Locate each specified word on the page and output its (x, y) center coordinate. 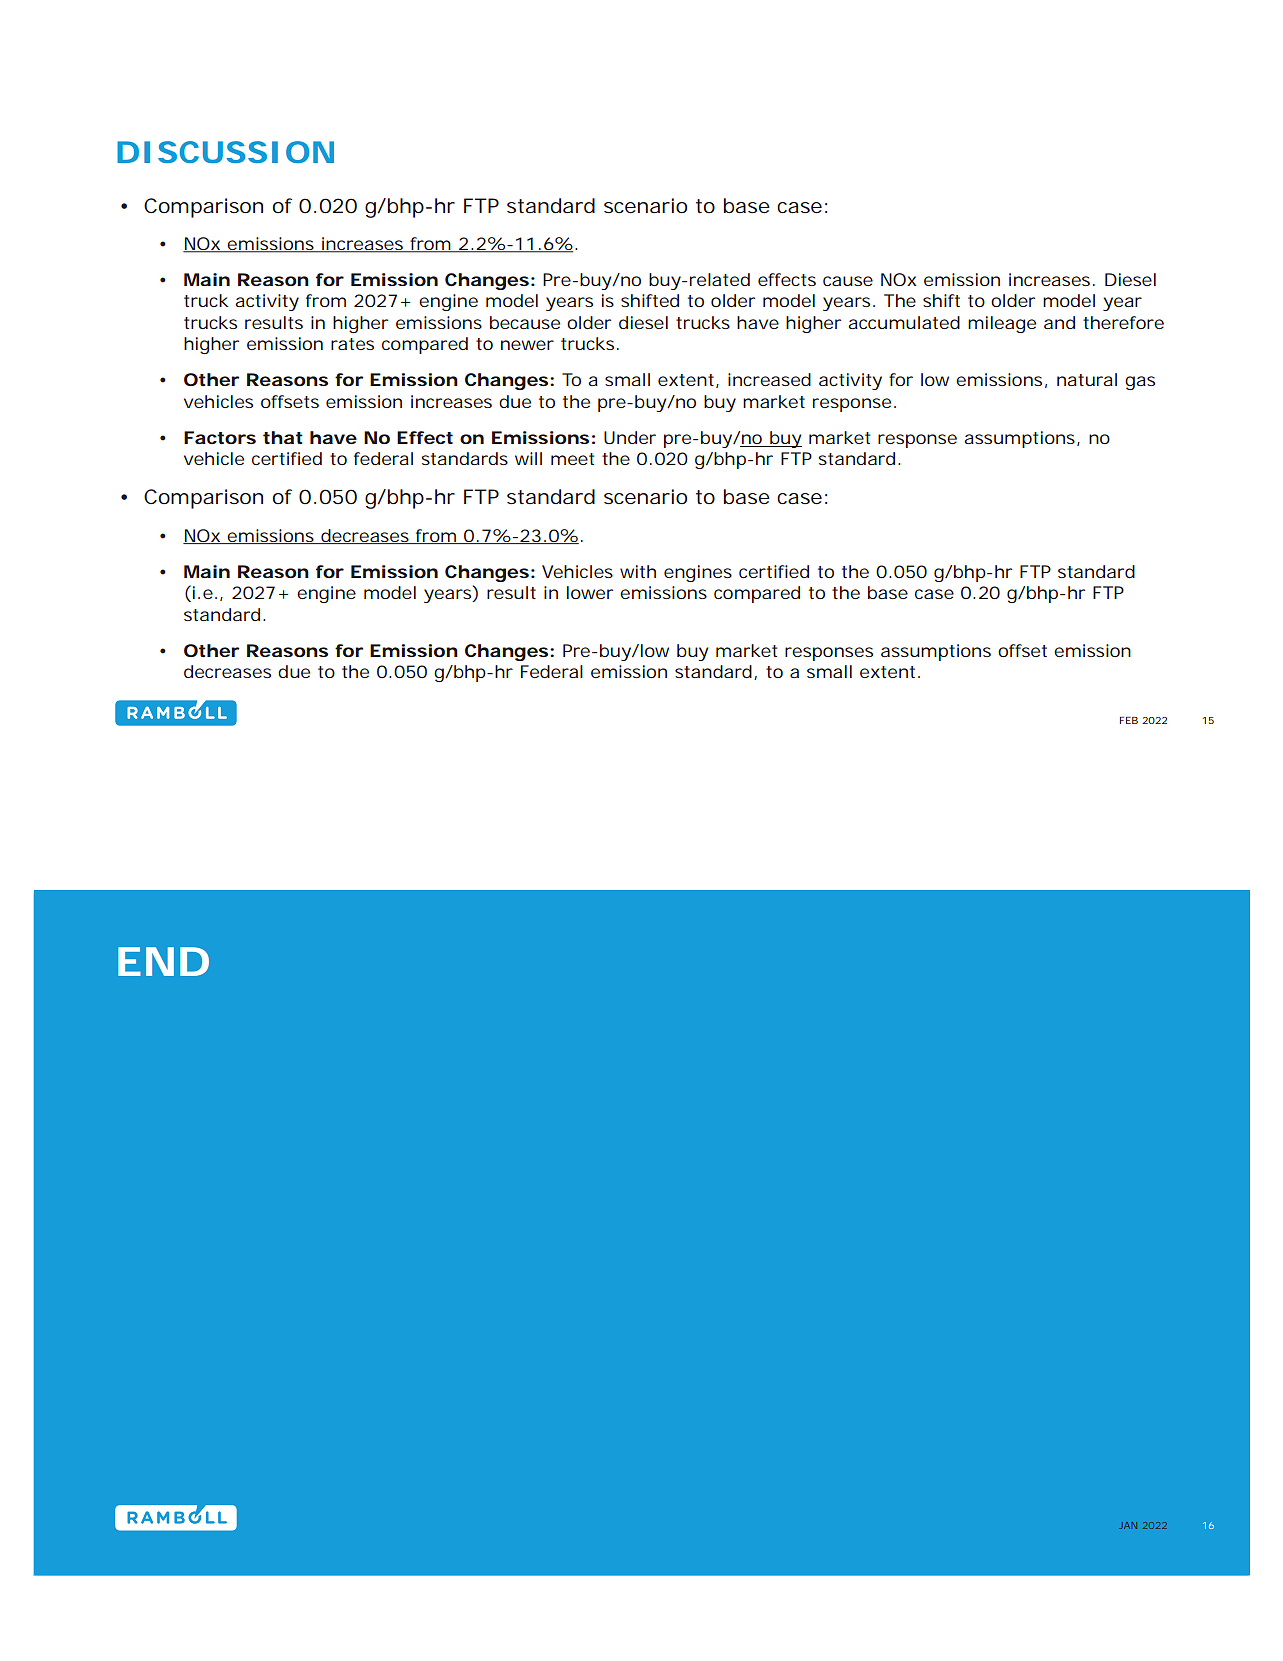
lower (590, 592)
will (528, 458)
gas (1140, 383)
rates (352, 344)
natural (1087, 379)
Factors (220, 437)
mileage (1002, 324)
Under (630, 437)
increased (769, 379)
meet (572, 459)
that (283, 437)
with (638, 571)
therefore (1123, 322)
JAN (1128, 1525)
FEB (1129, 720)
